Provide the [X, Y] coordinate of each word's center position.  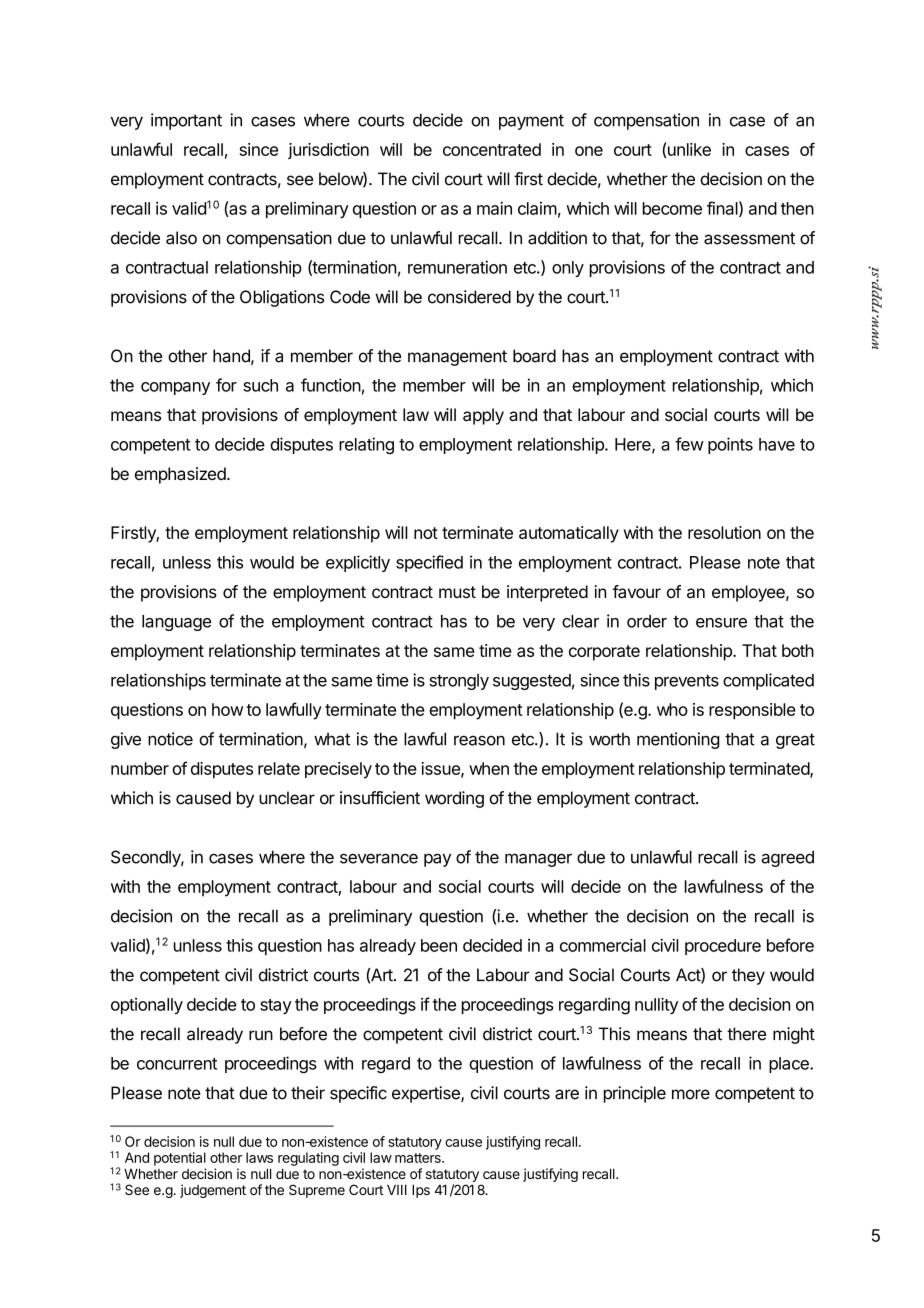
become [672, 208]
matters [419, 1158]
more [691, 1094]
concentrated [492, 149]
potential [180, 1159]
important [186, 121]
